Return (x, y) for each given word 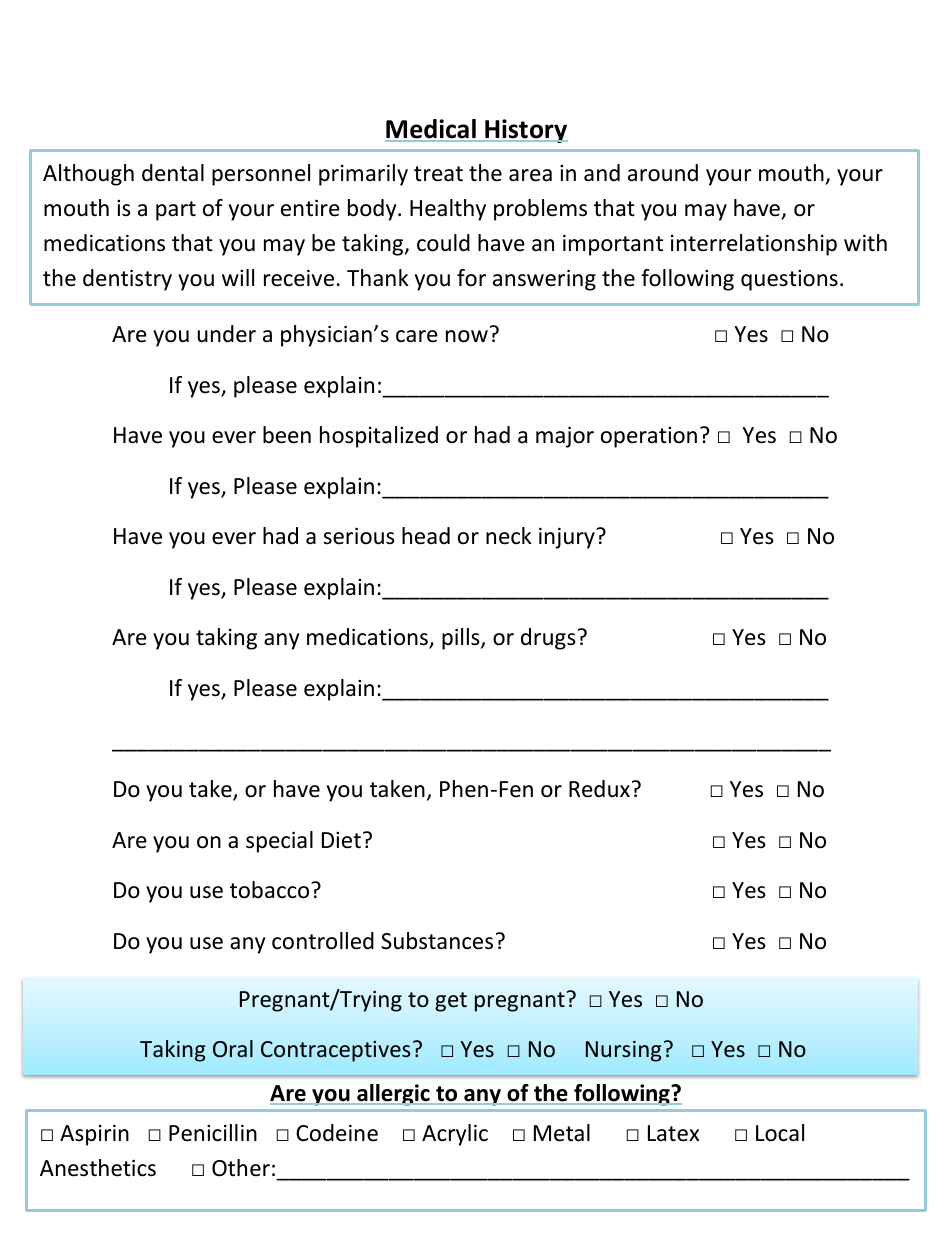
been (287, 435)
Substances (437, 941)
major (565, 437)
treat (438, 174)
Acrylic (455, 1135)
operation (649, 437)
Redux (599, 789)
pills (462, 639)
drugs (548, 639)
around (663, 173)
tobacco (271, 890)
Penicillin (213, 1133)
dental (173, 173)
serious (359, 536)
